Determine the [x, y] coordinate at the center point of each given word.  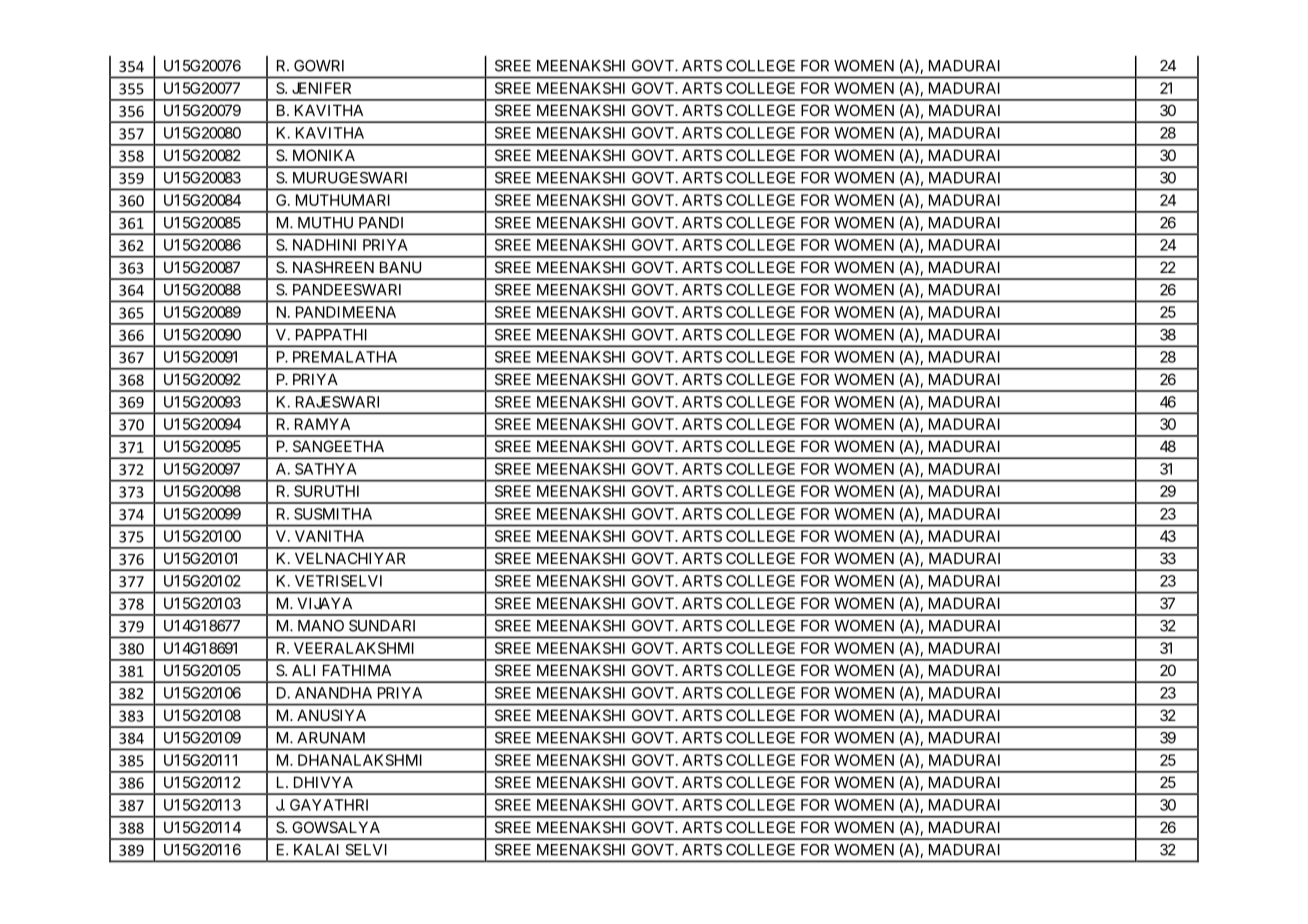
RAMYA [322, 424]
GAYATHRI [329, 805]
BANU [400, 267]
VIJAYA [324, 603]
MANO [321, 626]
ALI [303, 670]
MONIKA [324, 155]
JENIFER [321, 88]
